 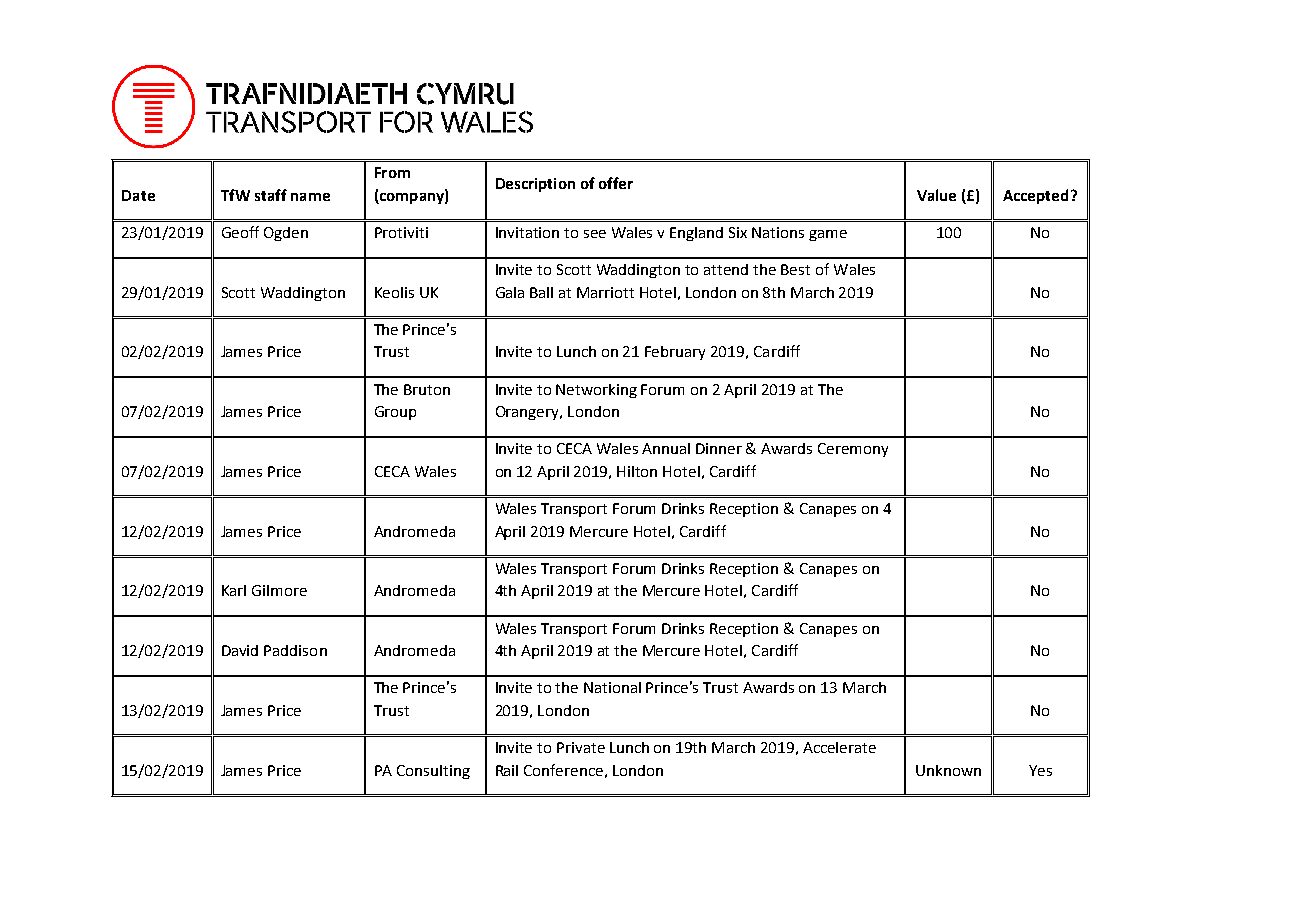 I want to click on Ceremony, so click(x=853, y=450).
